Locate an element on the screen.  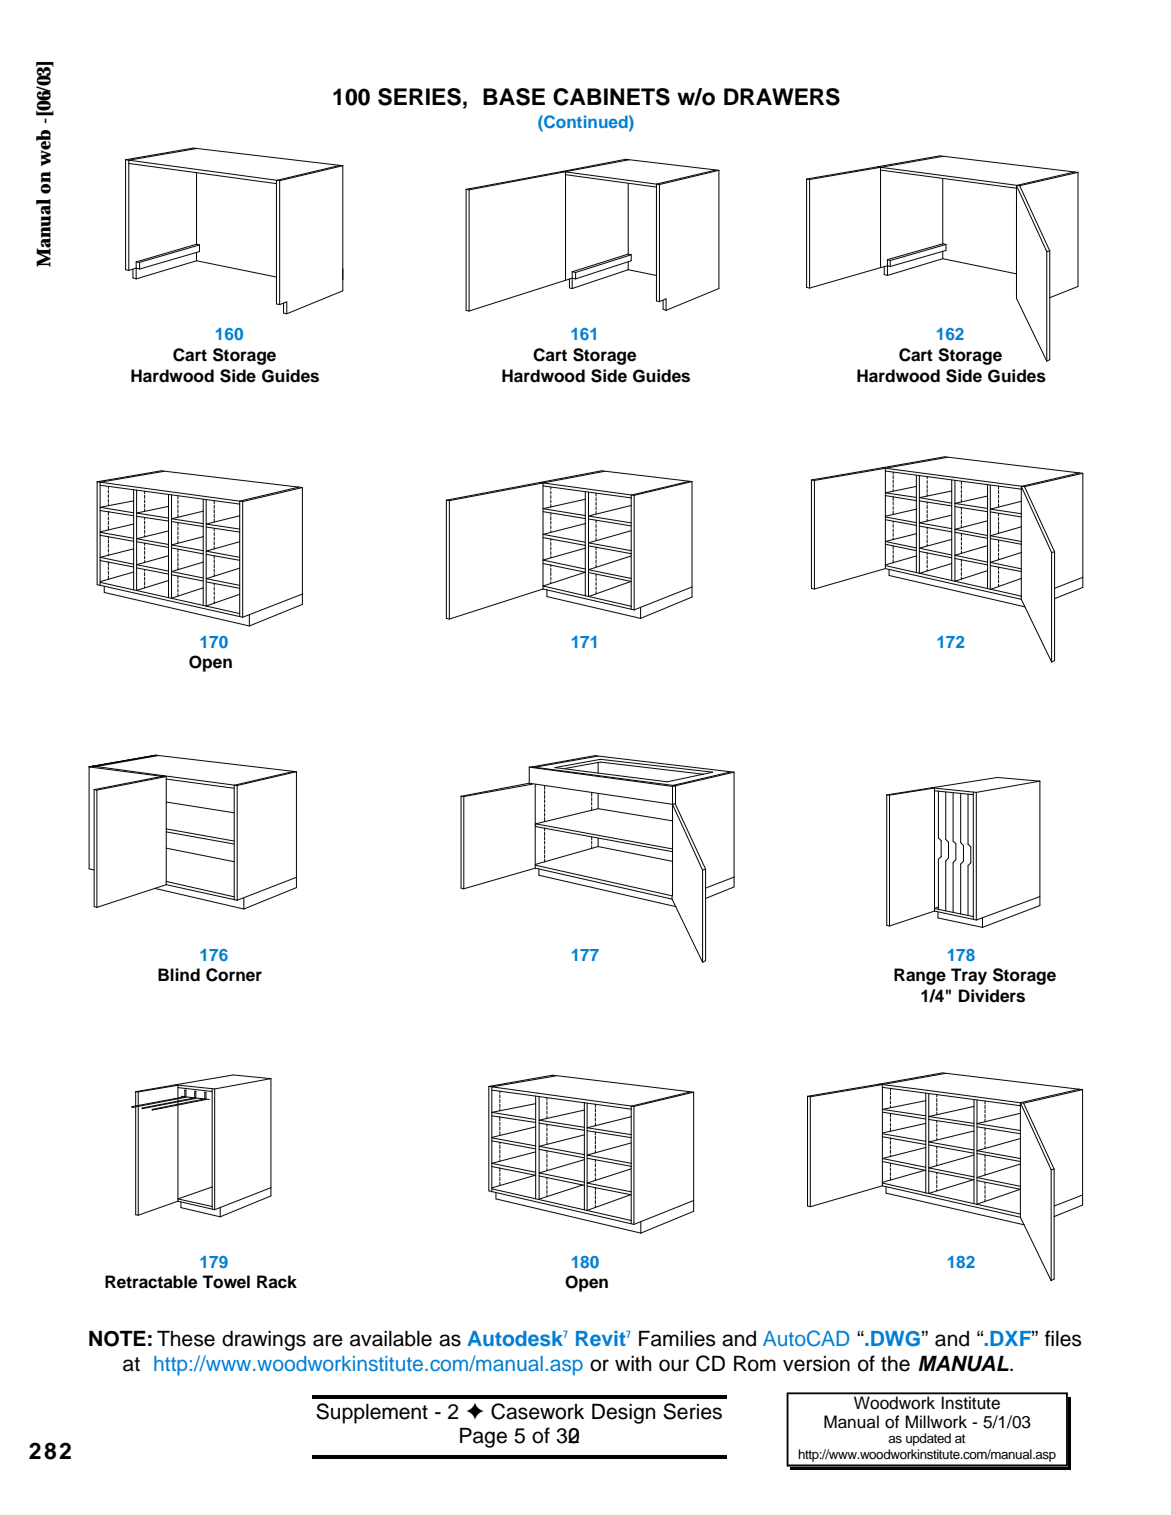
Range is located at coordinates (920, 976).
